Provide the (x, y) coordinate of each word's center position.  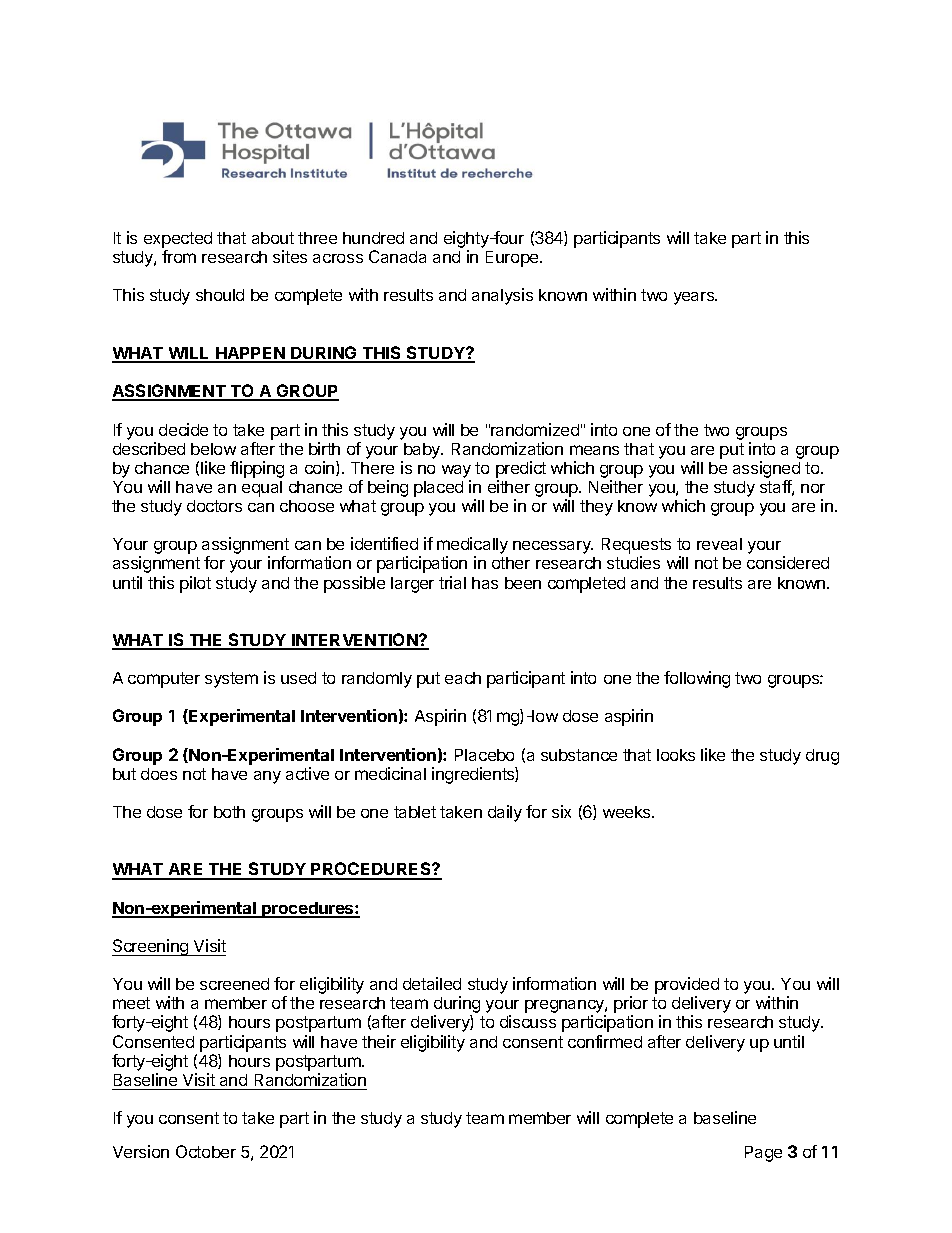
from (179, 256)
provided (687, 987)
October (206, 1151)
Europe (513, 259)
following (697, 679)
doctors (214, 506)
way (456, 471)
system (231, 680)
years (695, 298)
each (463, 678)
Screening (151, 947)
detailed (432, 983)
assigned (766, 469)
